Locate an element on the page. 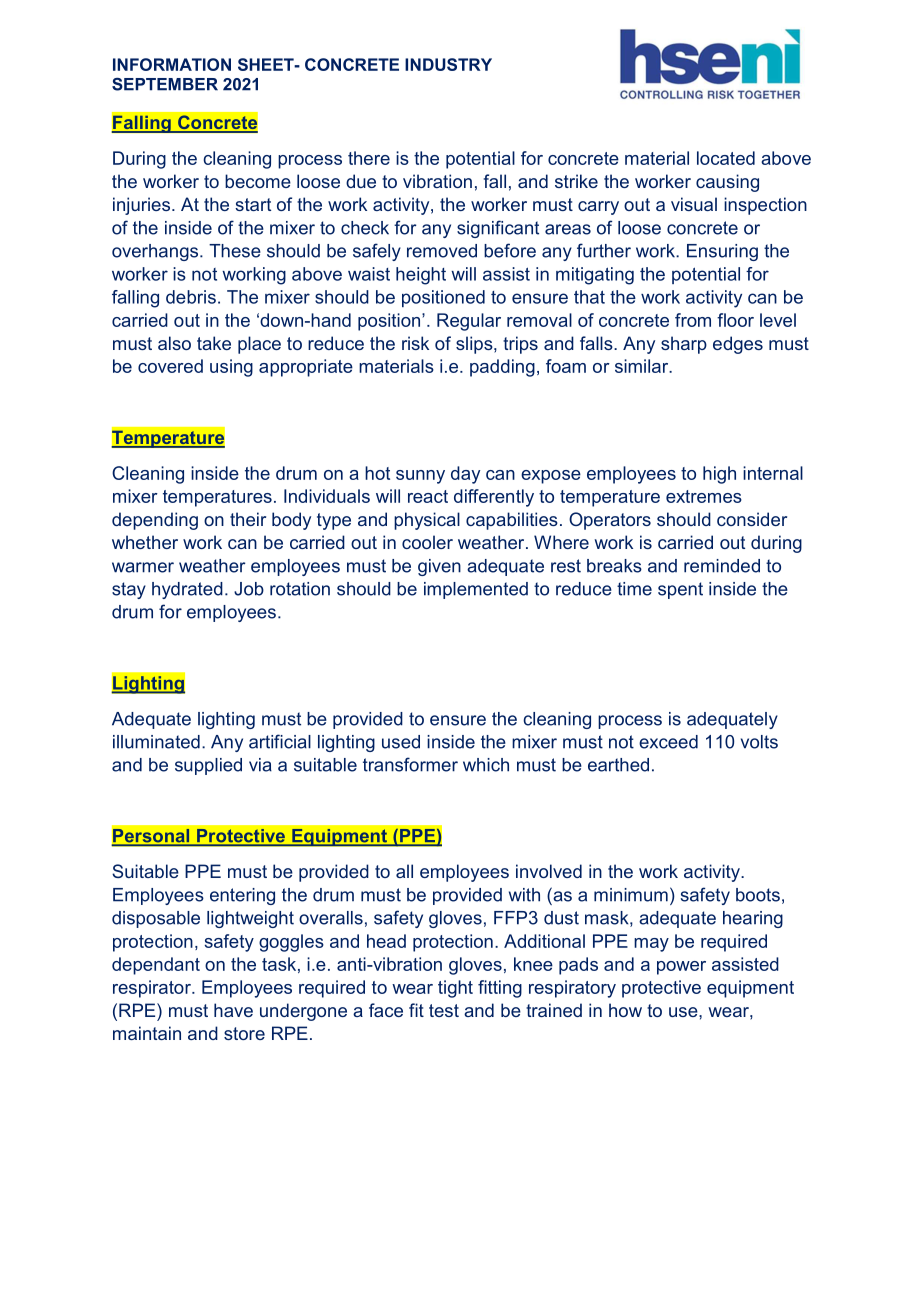  there is located at coordinates (369, 158).
